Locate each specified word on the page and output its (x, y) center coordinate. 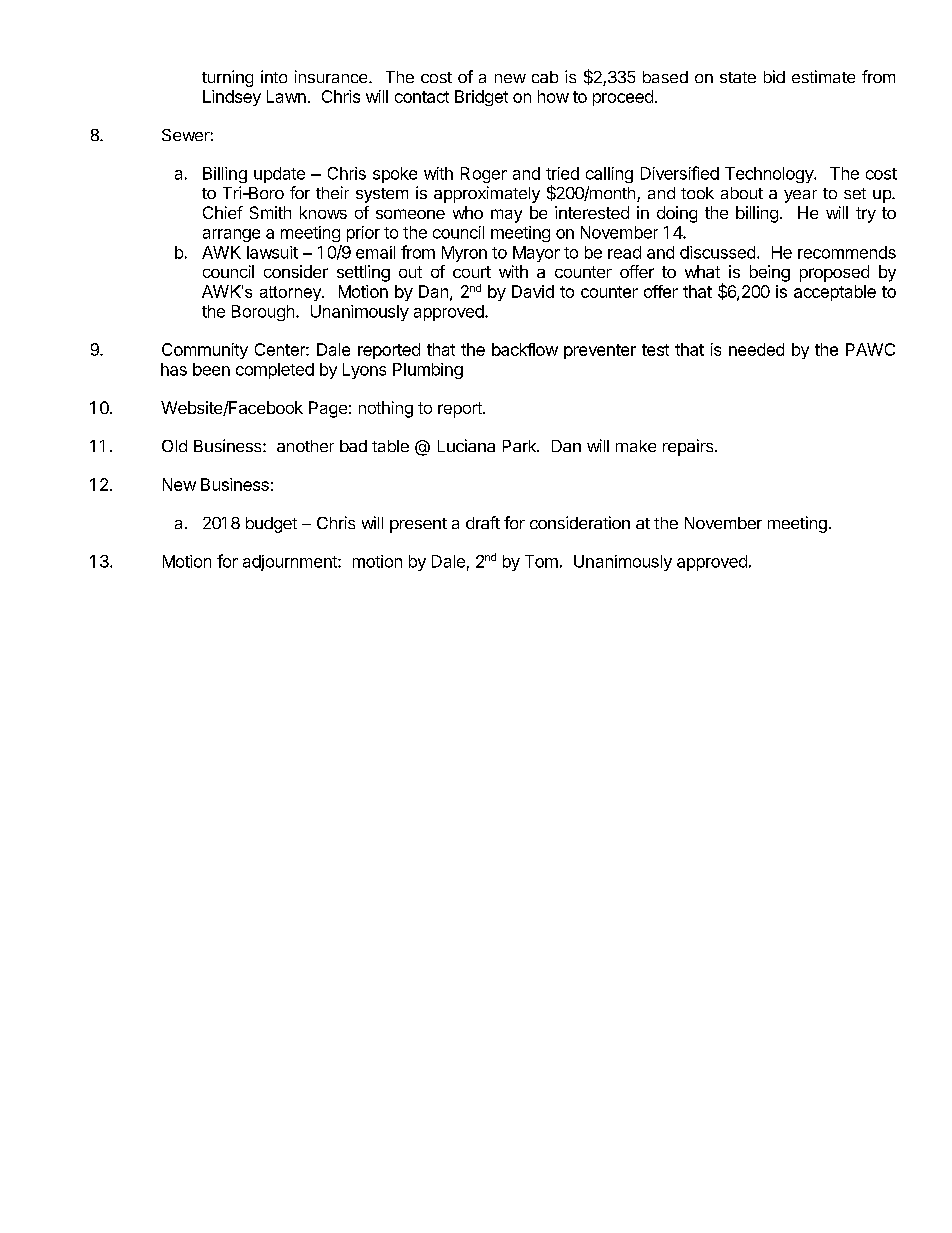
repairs (689, 447)
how (553, 96)
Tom (541, 561)
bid (774, 76)
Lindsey (232, 98)
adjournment (291, 563)
